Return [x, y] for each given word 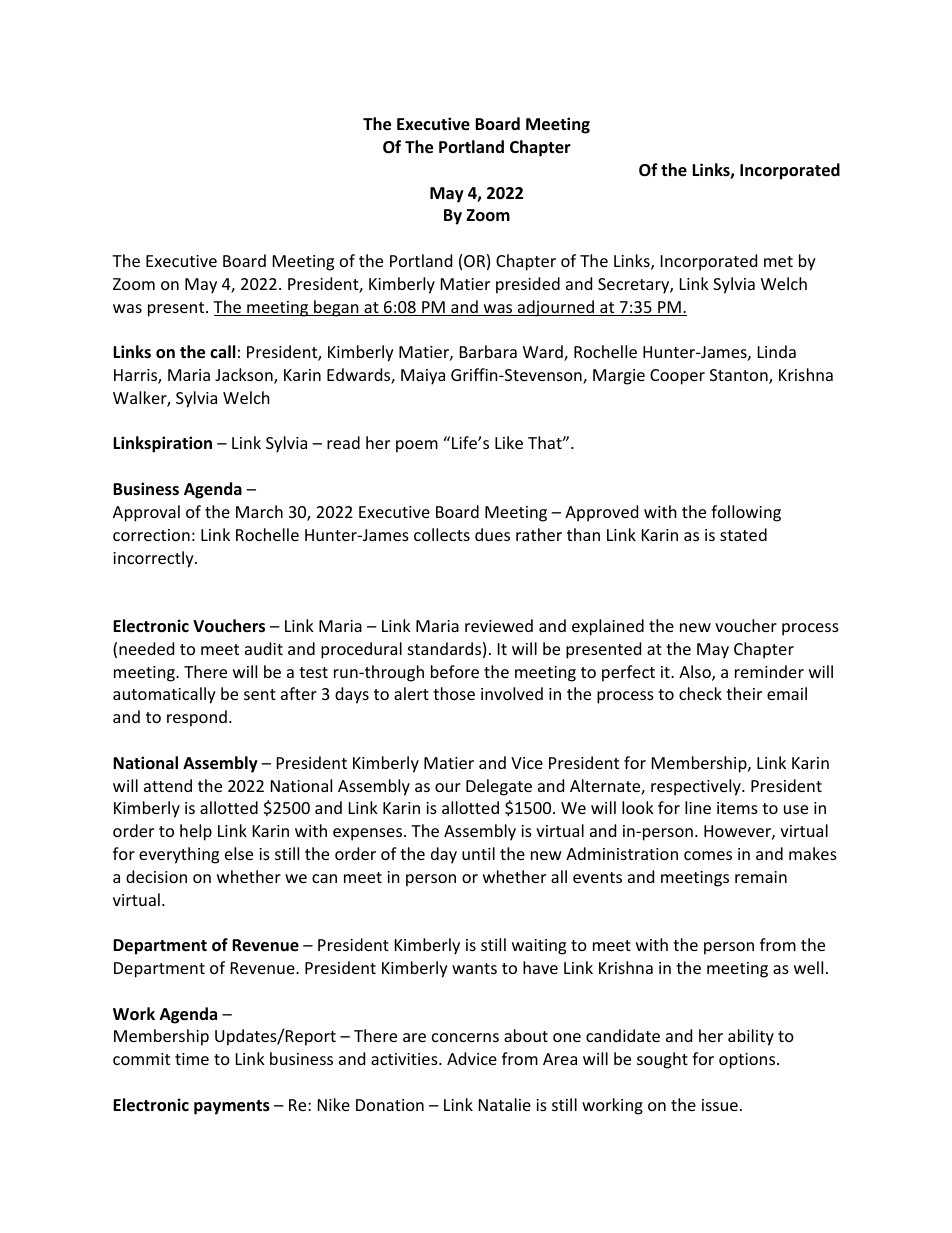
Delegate [499, 787]
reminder [769, 671]
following [746, 513]
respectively [697, 787]
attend [168, 785]
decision [156, 876]
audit [264, 648]
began [336, 308]
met [778, 261]
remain [761, 877]
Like [509, 442]
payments [232, 1107]
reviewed [499, 625]
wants [474, 968]
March [259, 511]
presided [528, 285]
